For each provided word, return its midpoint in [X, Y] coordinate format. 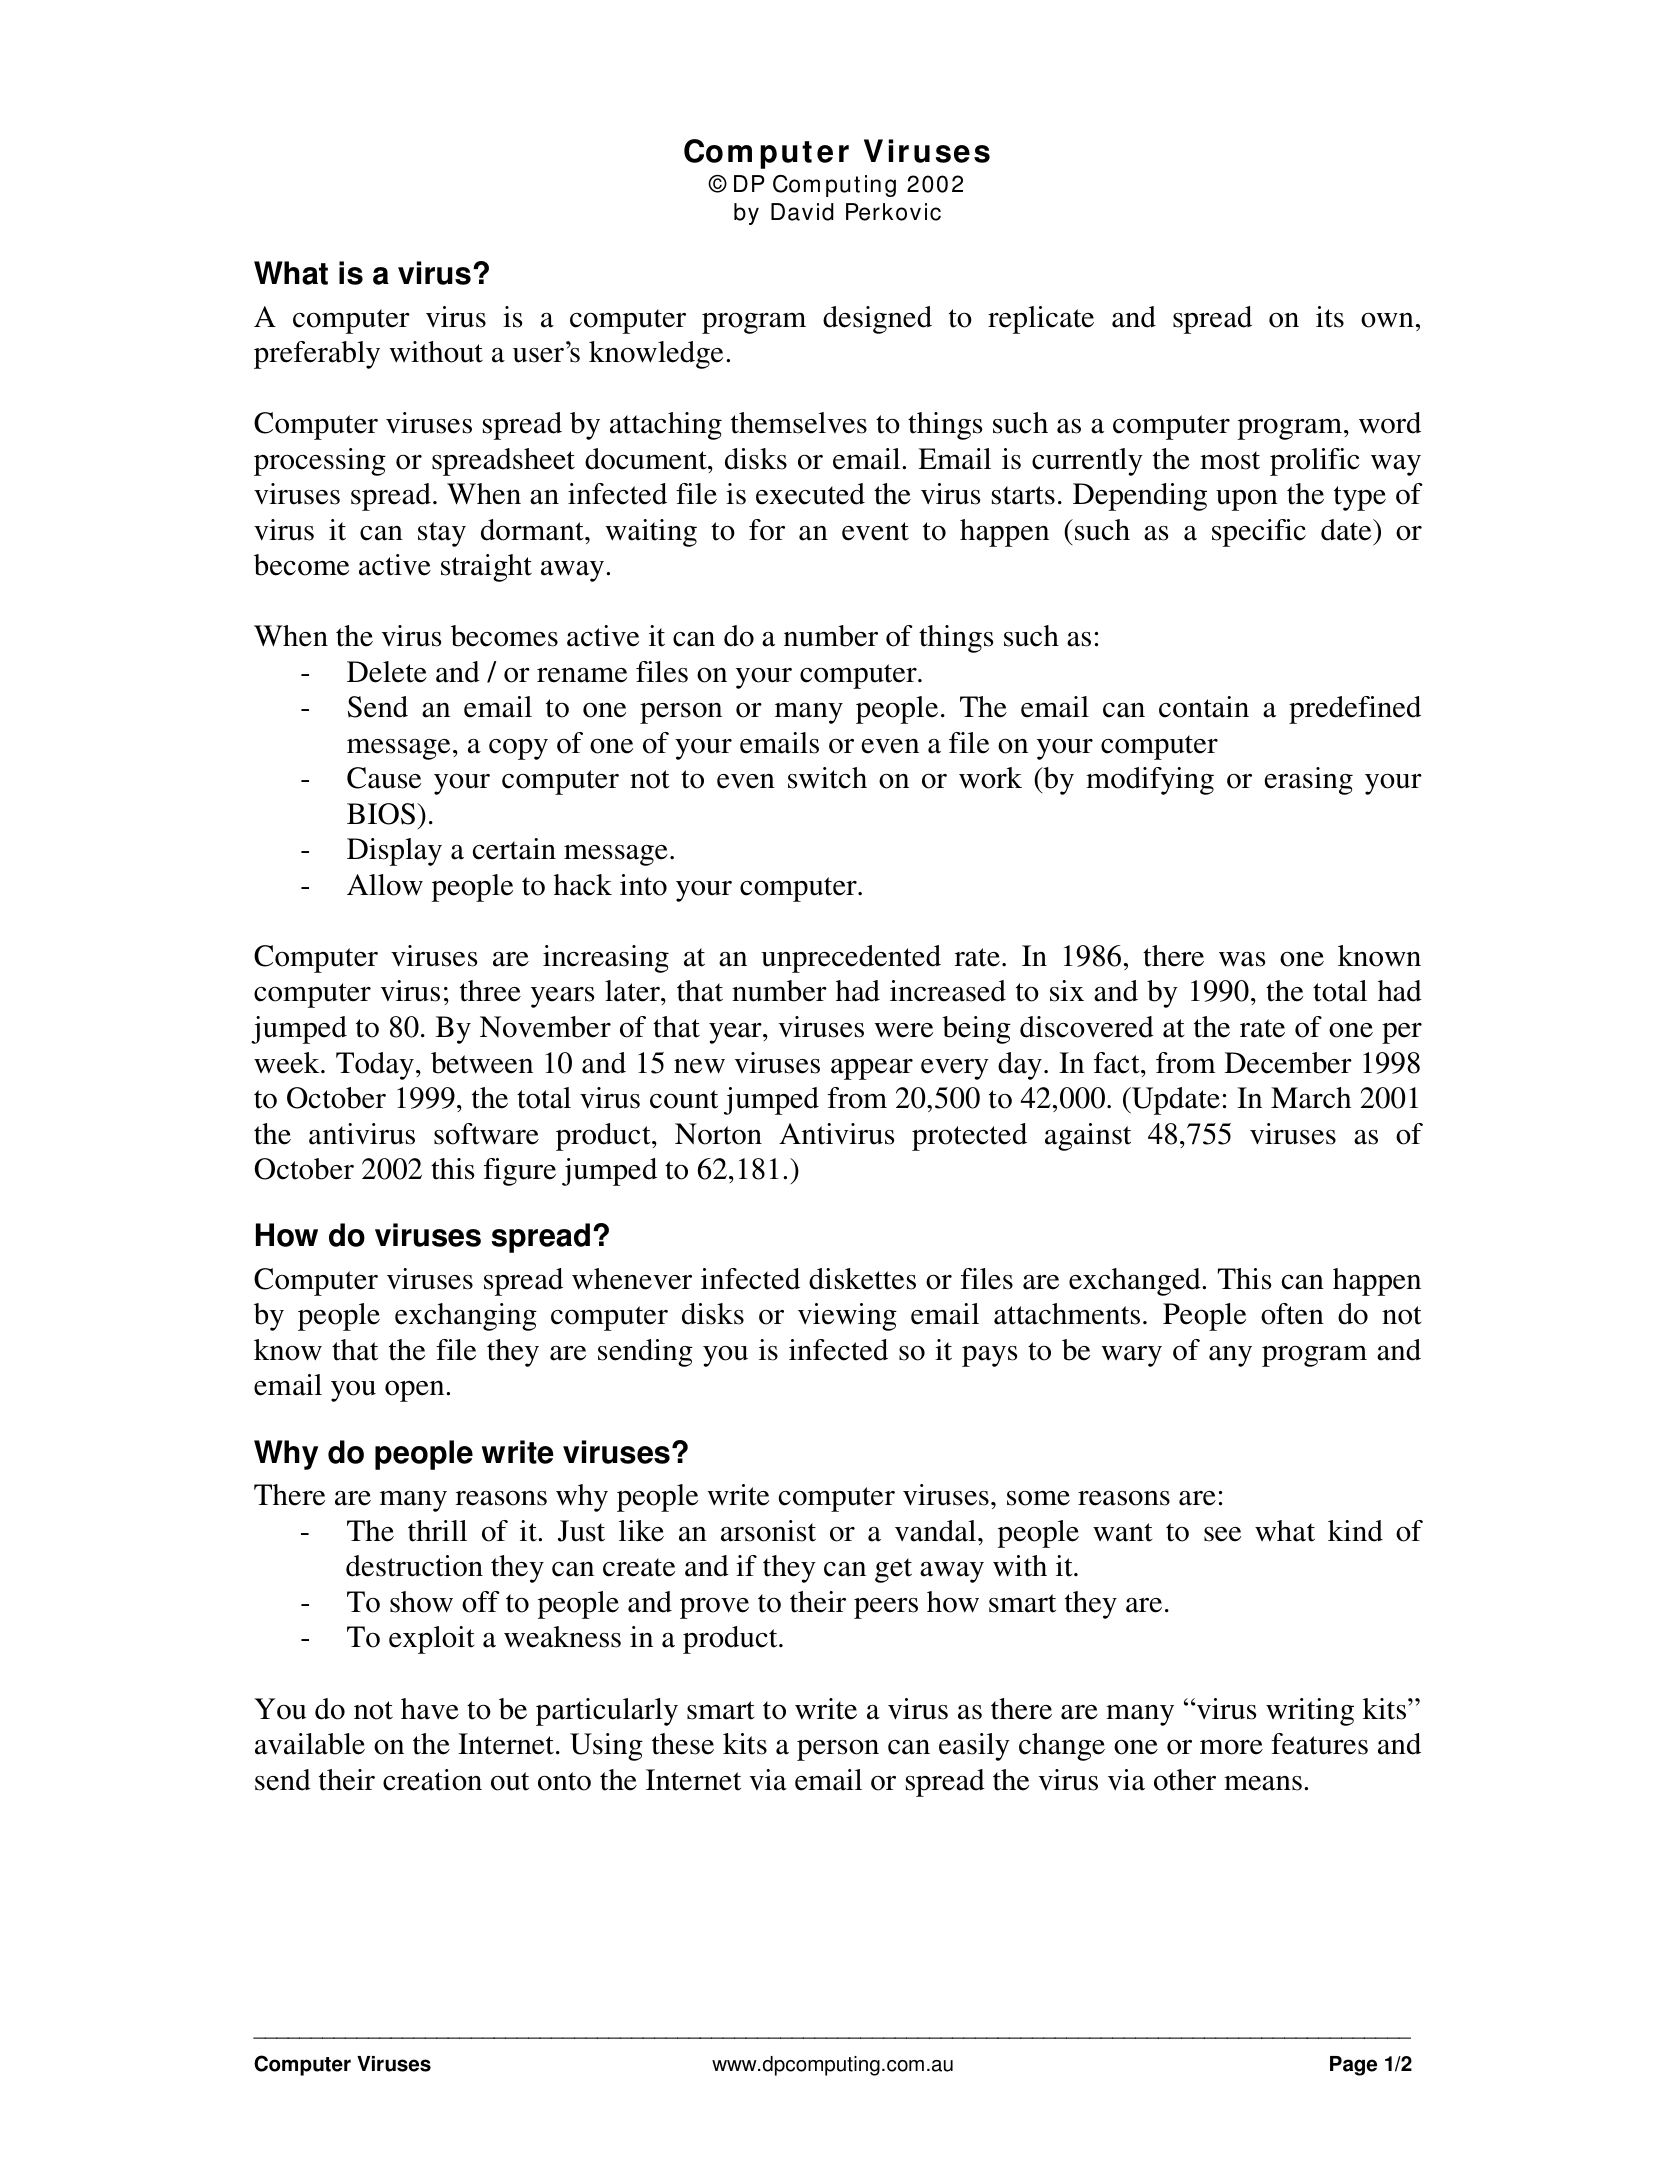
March [1311, 1098]
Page [1353, 2066]
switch [827, 778]
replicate [1041, 320]
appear [872, 1069]
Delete [387, 672]
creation [432, 1780]
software [486, 1134]
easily [974, 1747]
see [1222, 1534]
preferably [317, 355]
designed [877, 320]
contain [1204, 707]
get [893, 1570]
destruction [414, 1566]
